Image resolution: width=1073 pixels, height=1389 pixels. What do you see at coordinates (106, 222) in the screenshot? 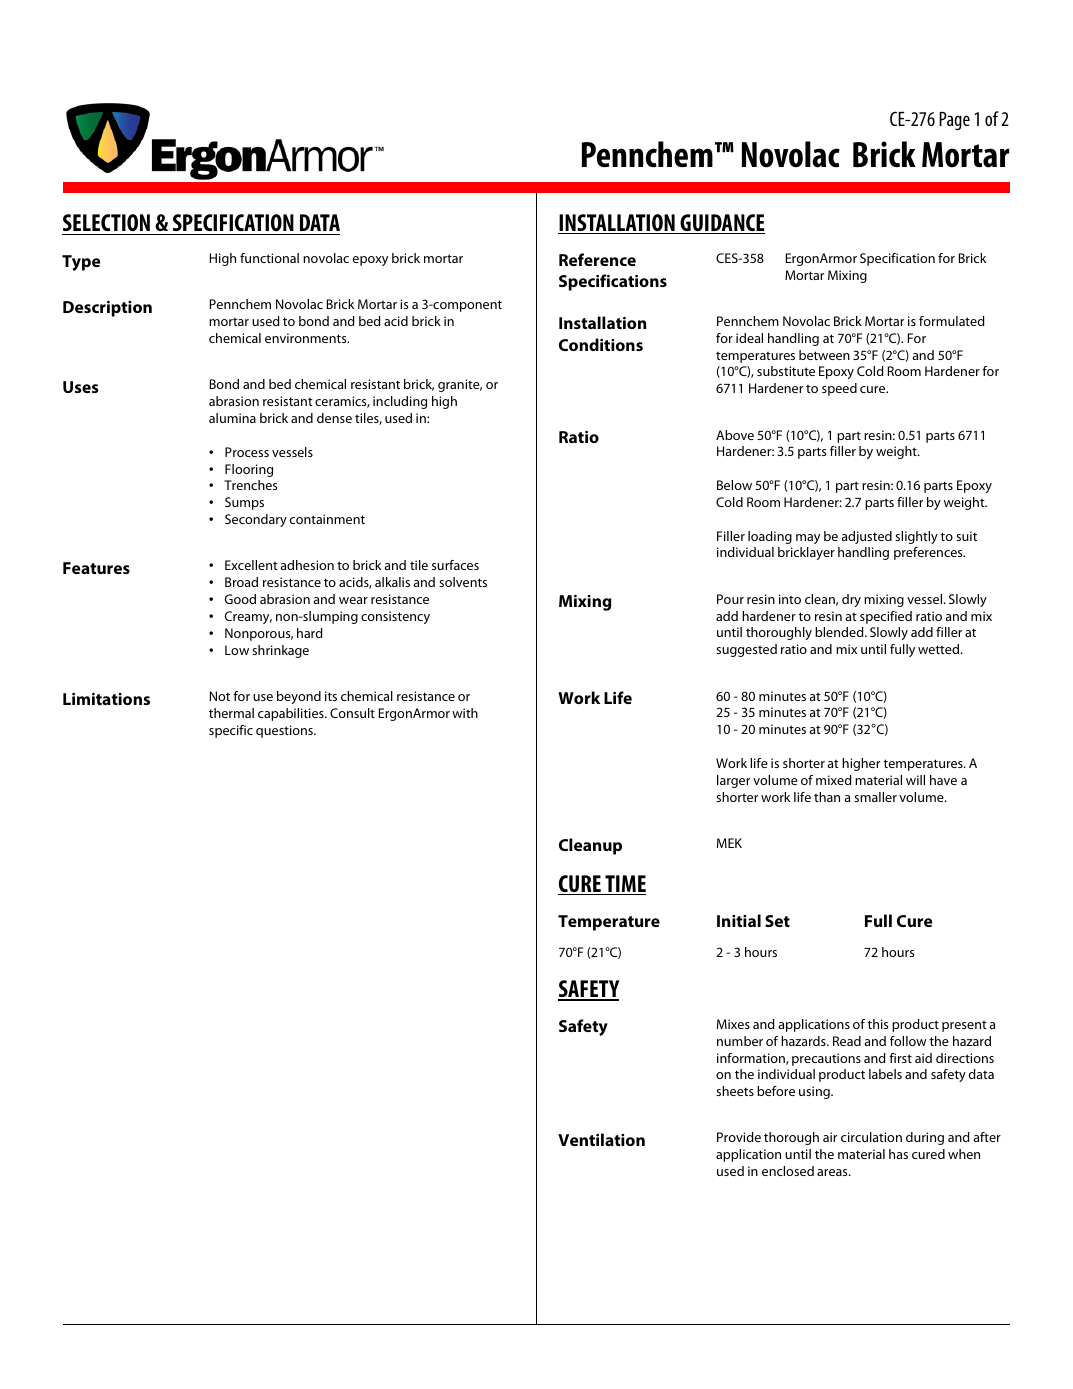
I see `SELECTION` at bounding box center [106, 222].
